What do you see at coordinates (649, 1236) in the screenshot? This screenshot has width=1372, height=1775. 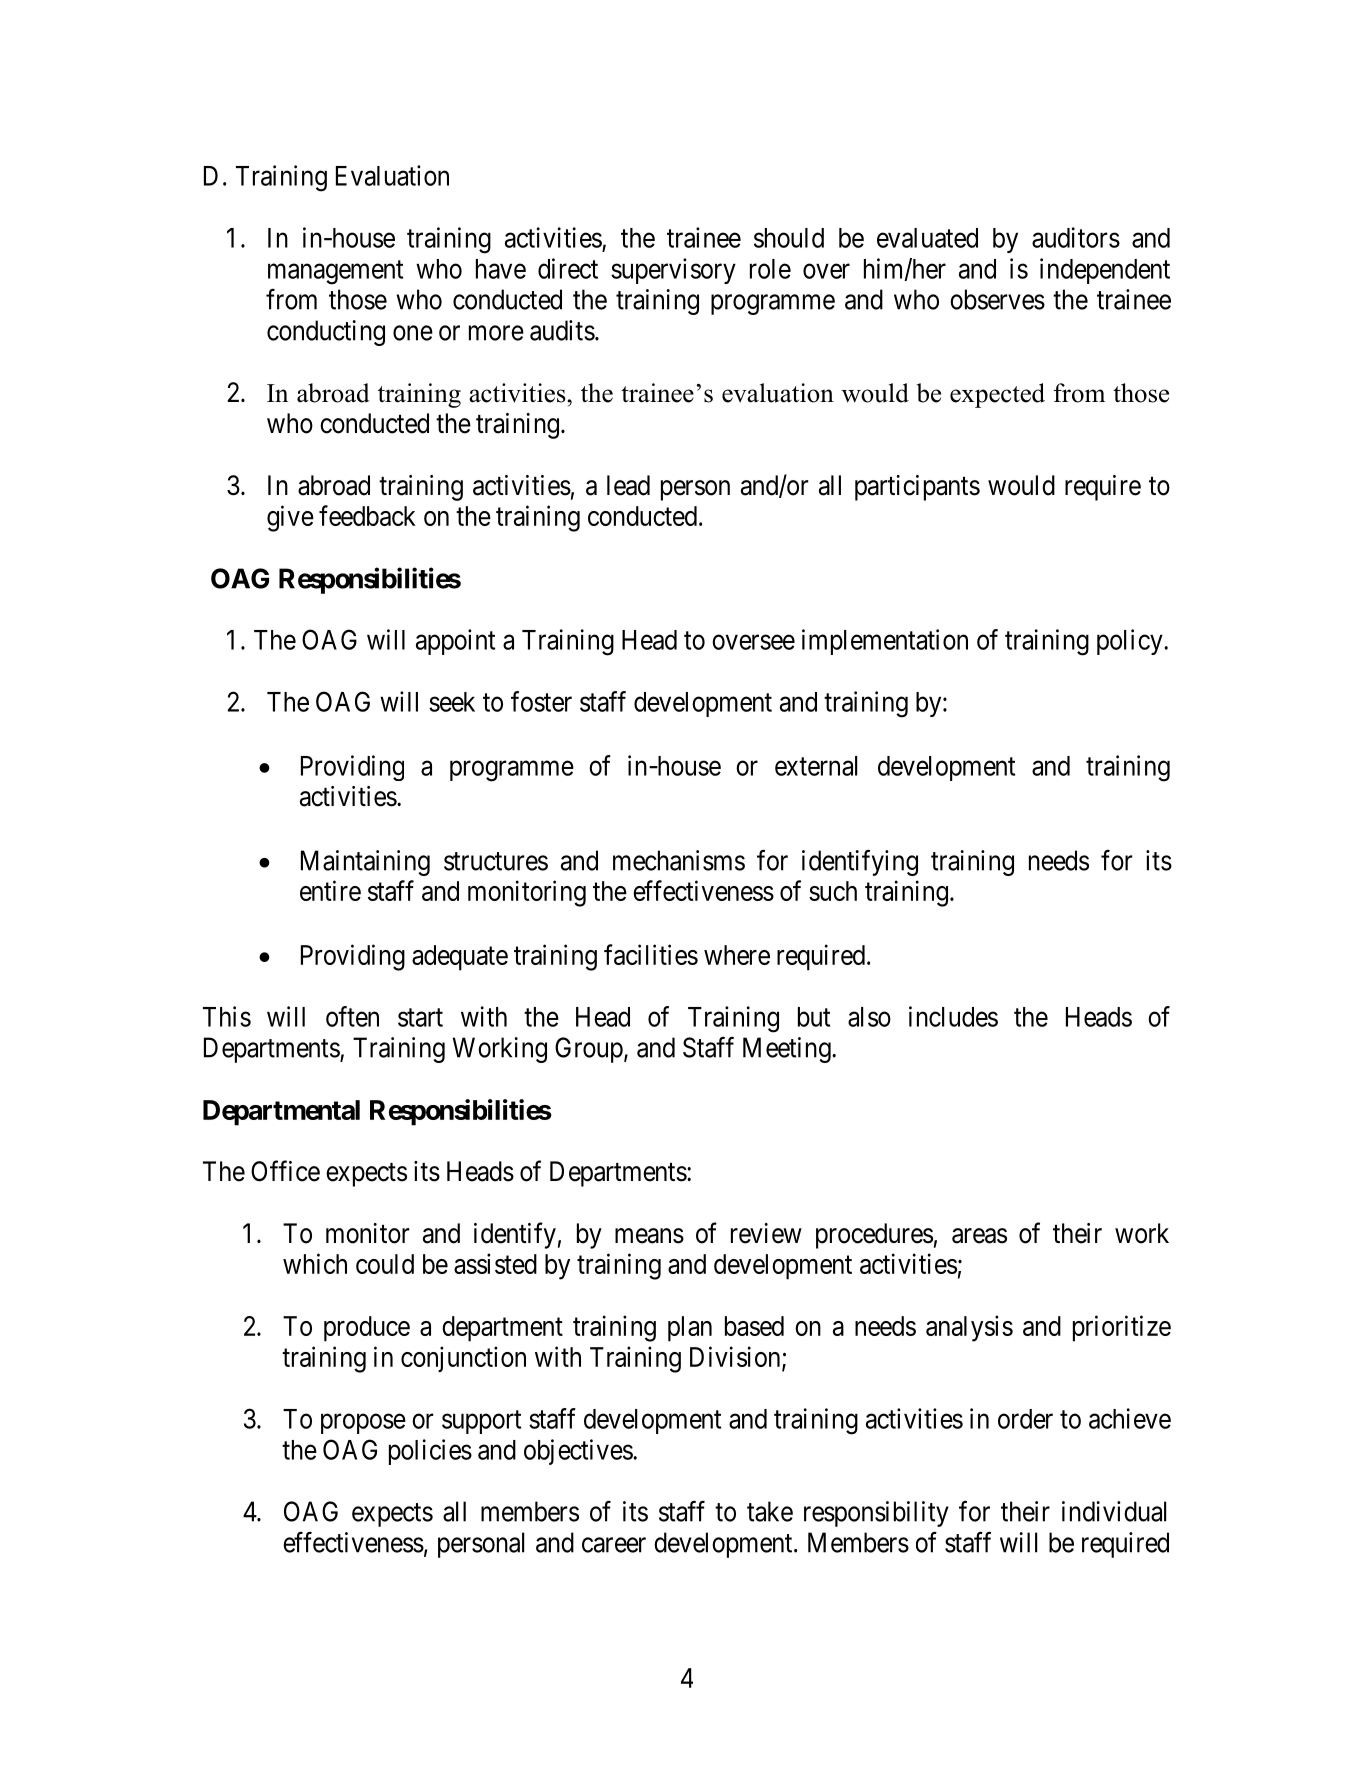 I see `means` at bounding box center [649, 1236].
